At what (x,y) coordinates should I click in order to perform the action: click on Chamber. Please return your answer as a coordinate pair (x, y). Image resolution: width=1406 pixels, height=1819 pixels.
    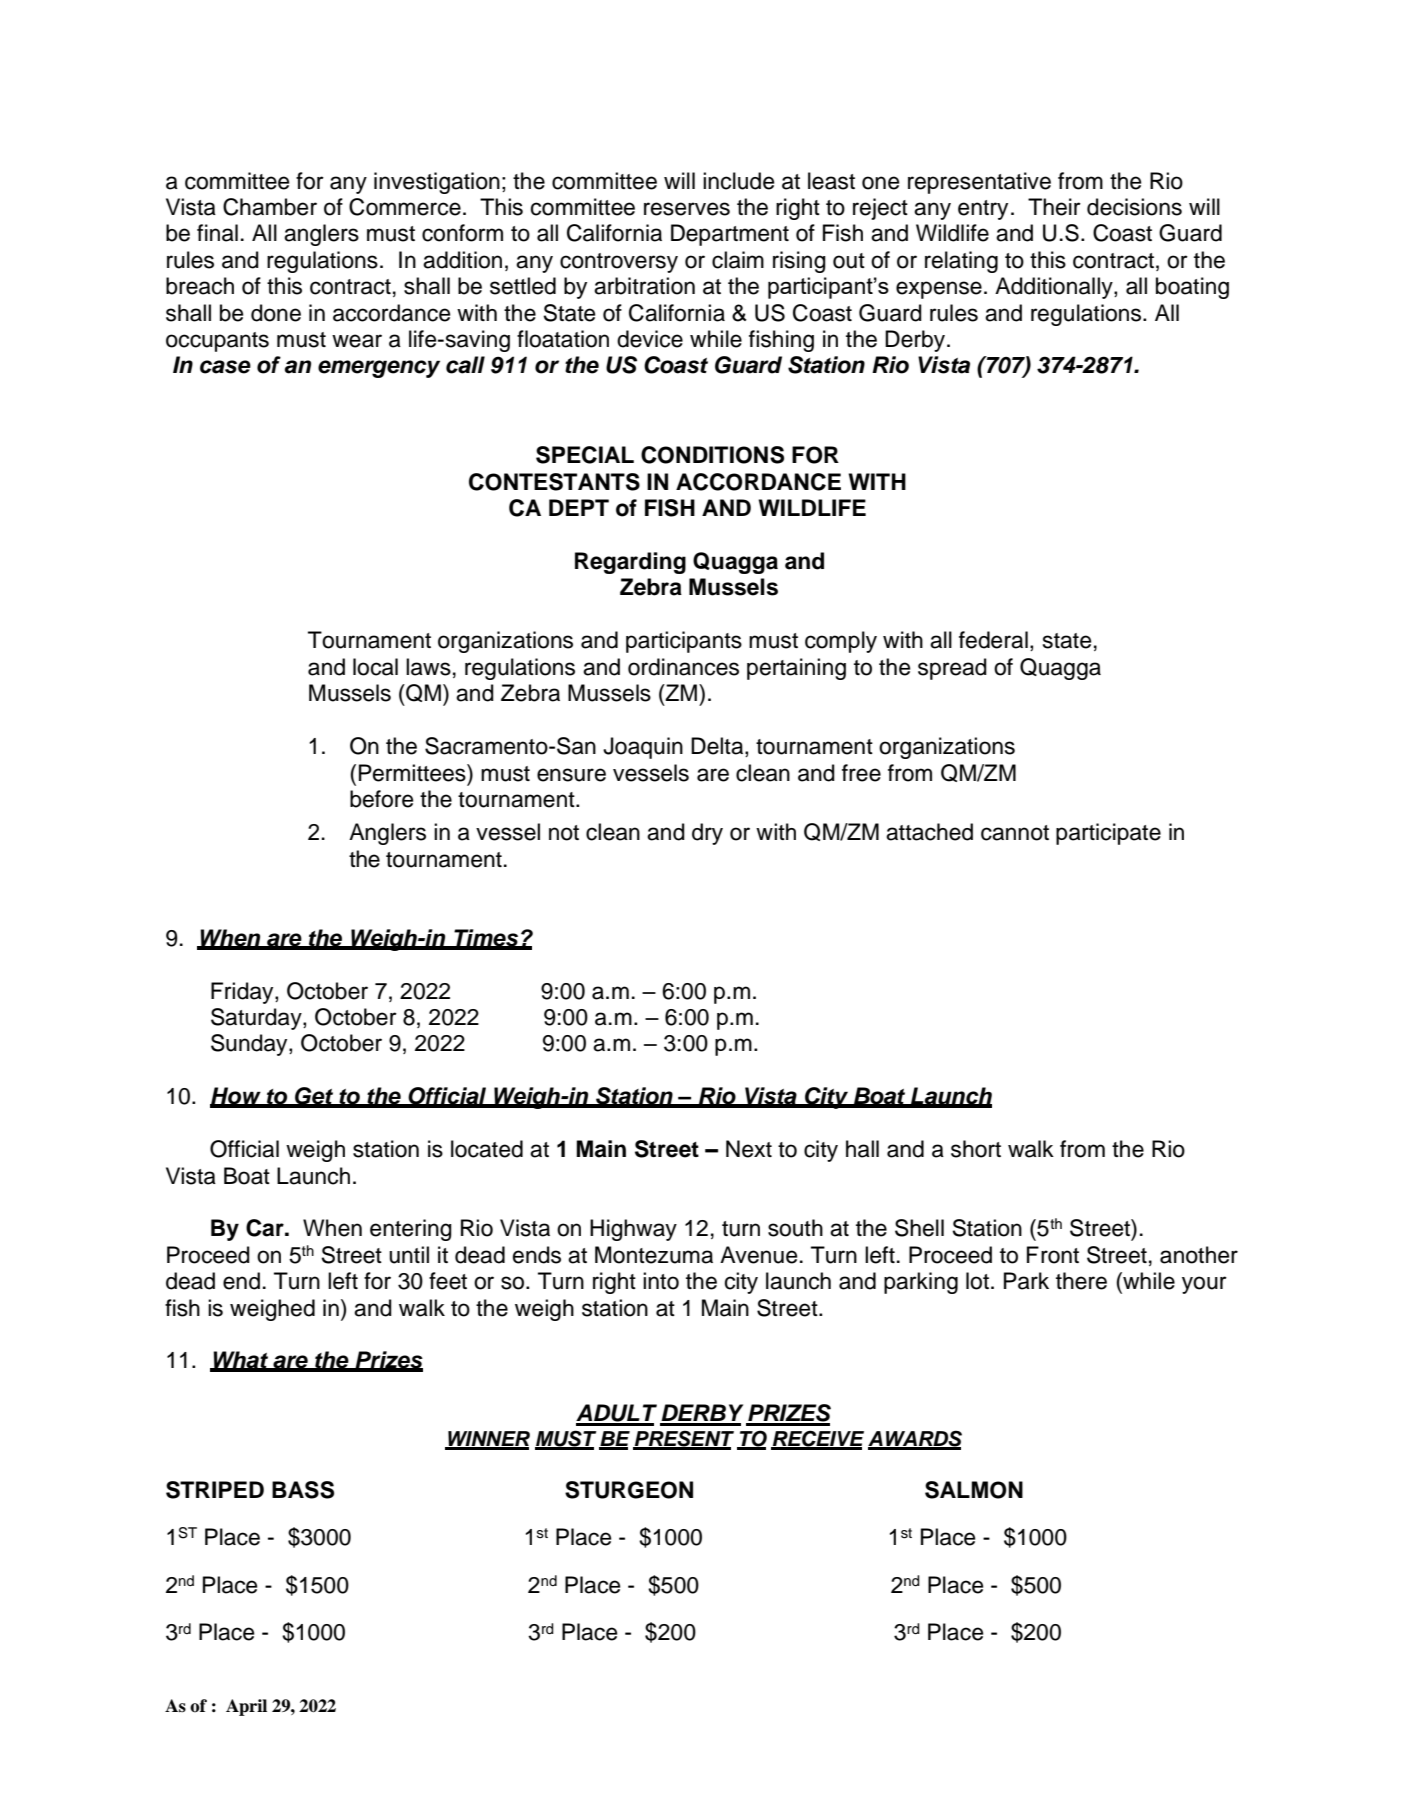
    Looking at the image, I should click on (270, 207).
